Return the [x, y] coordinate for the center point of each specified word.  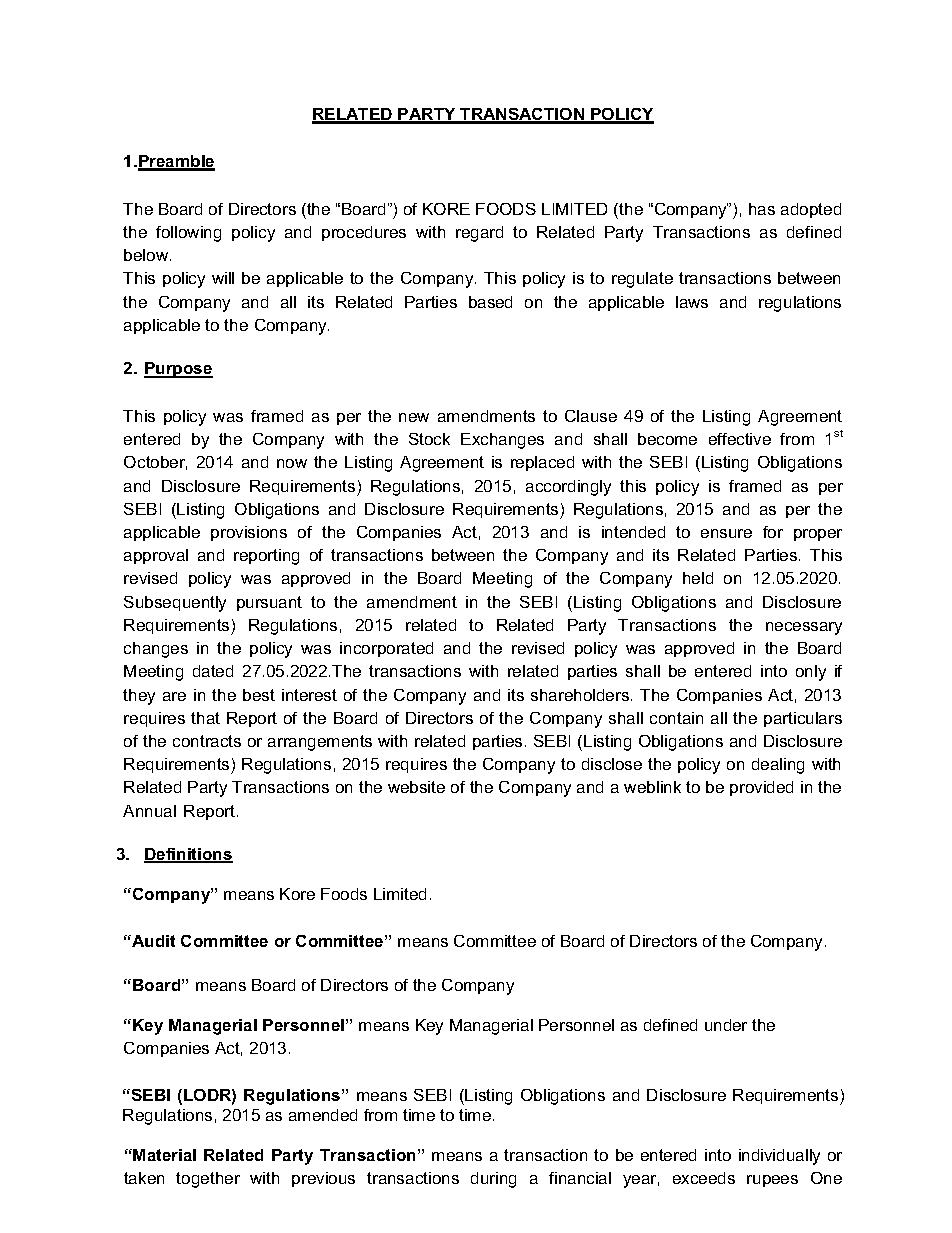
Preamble [176, 162]
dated [213, 671]
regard [479, 234]
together [208, 1180]
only [811, 673]
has [762, 209]
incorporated [386, 649]
